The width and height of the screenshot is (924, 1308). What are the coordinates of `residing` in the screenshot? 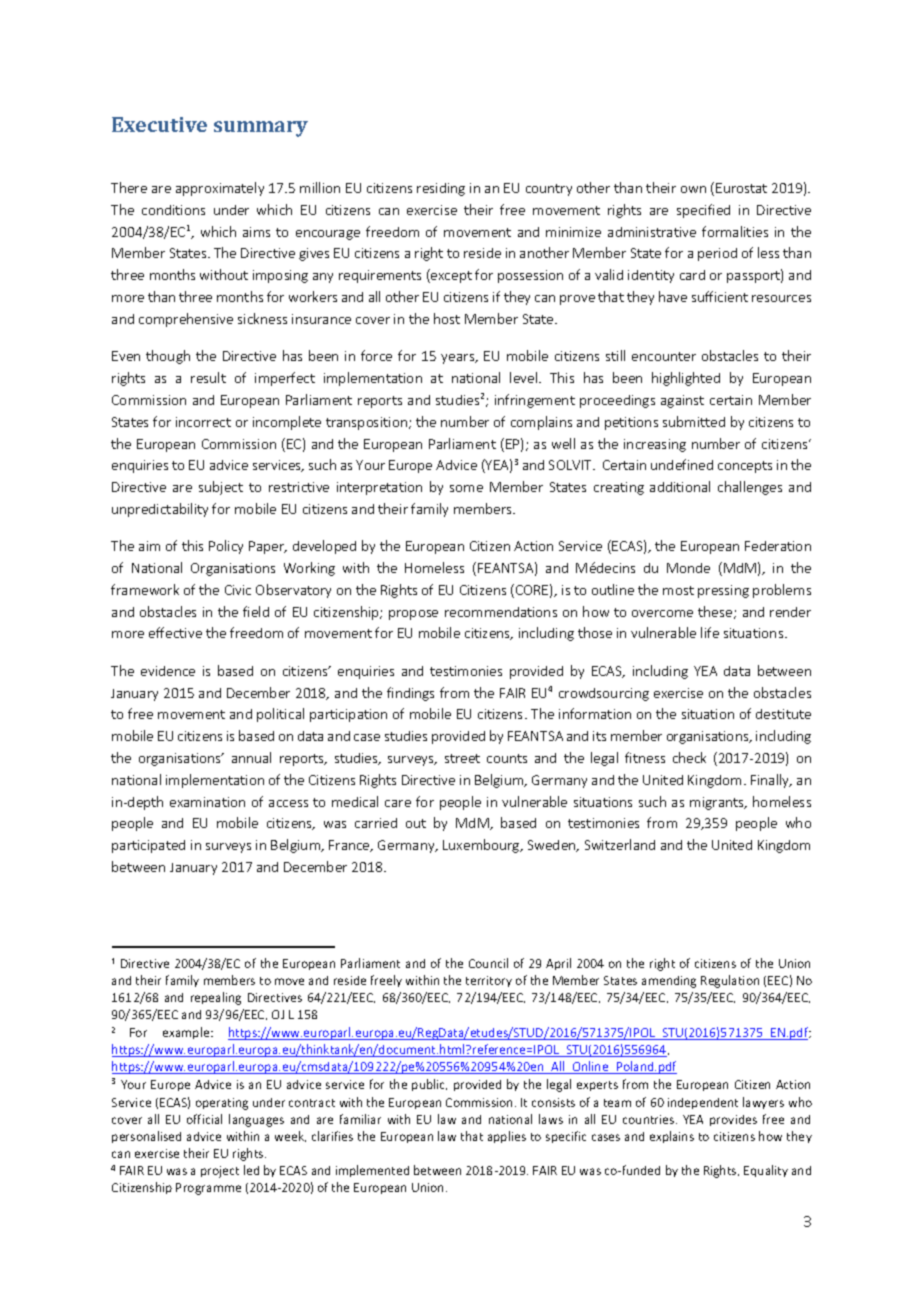 It's located at (441, 189).
